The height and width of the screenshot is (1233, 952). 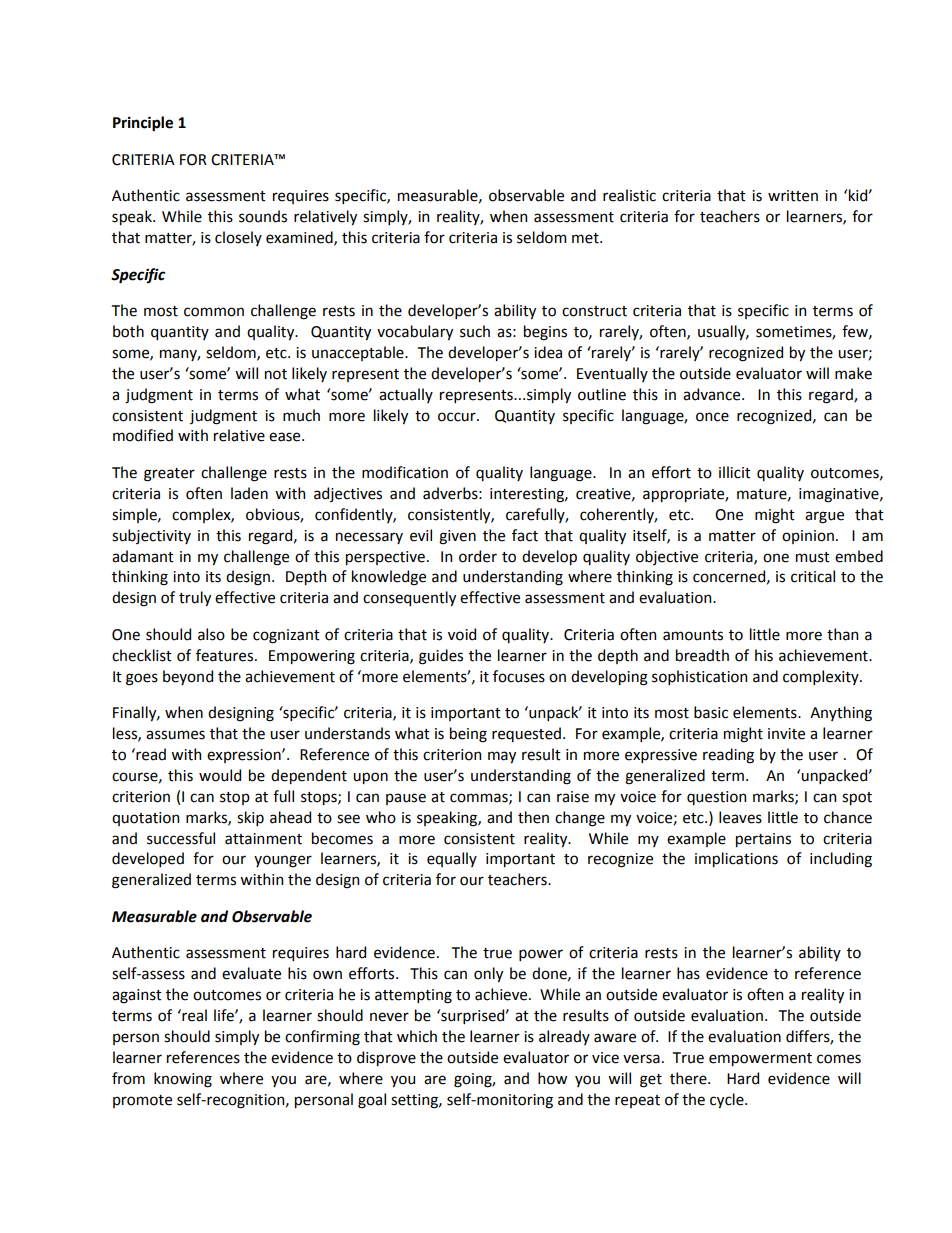 What do you see at coordinates (728, 1100) in the screenshot?
I see `cycle` at bounding box center [728, 1100].
